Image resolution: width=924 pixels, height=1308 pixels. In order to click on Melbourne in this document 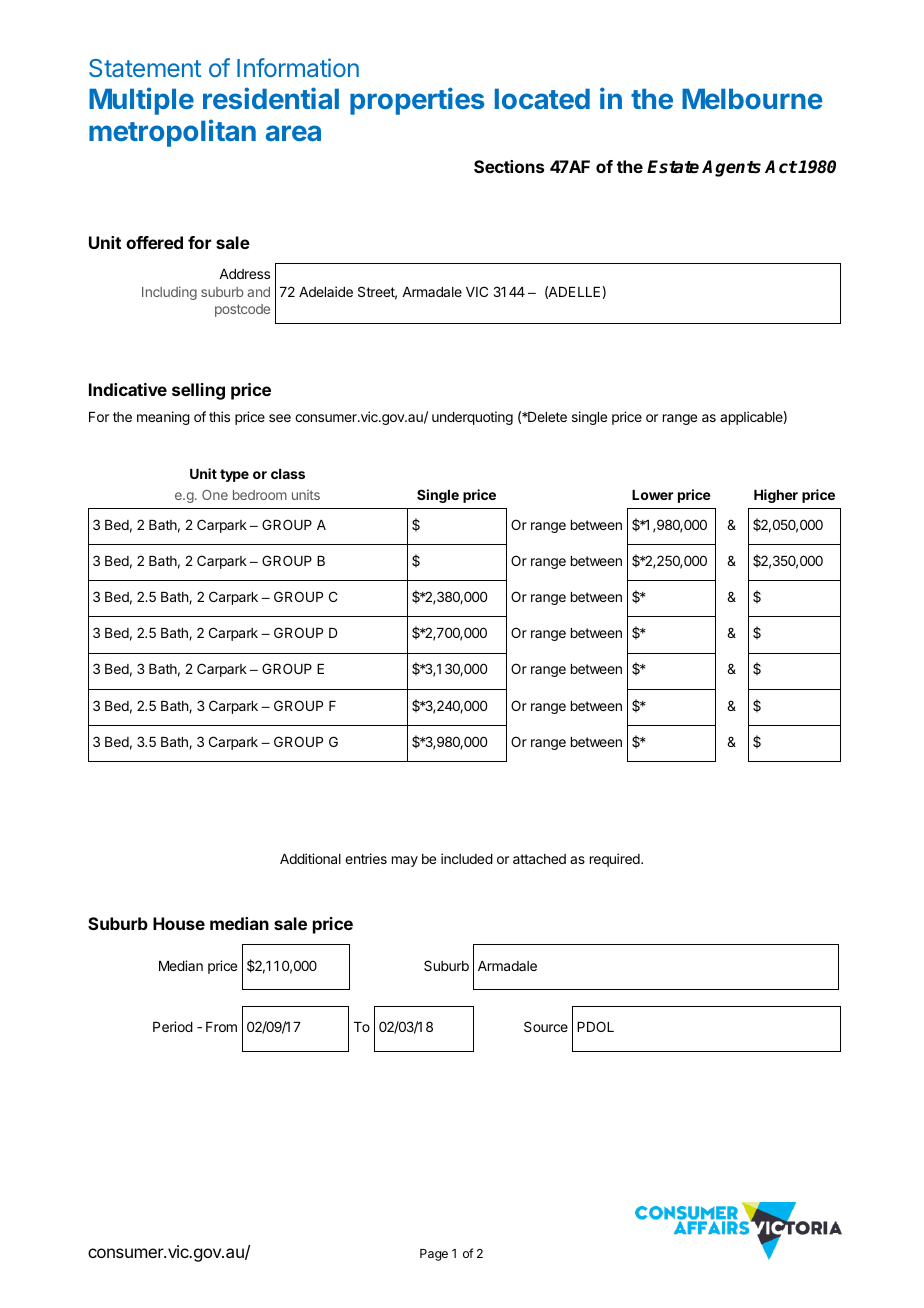, I will do `click(752, 98)`.
